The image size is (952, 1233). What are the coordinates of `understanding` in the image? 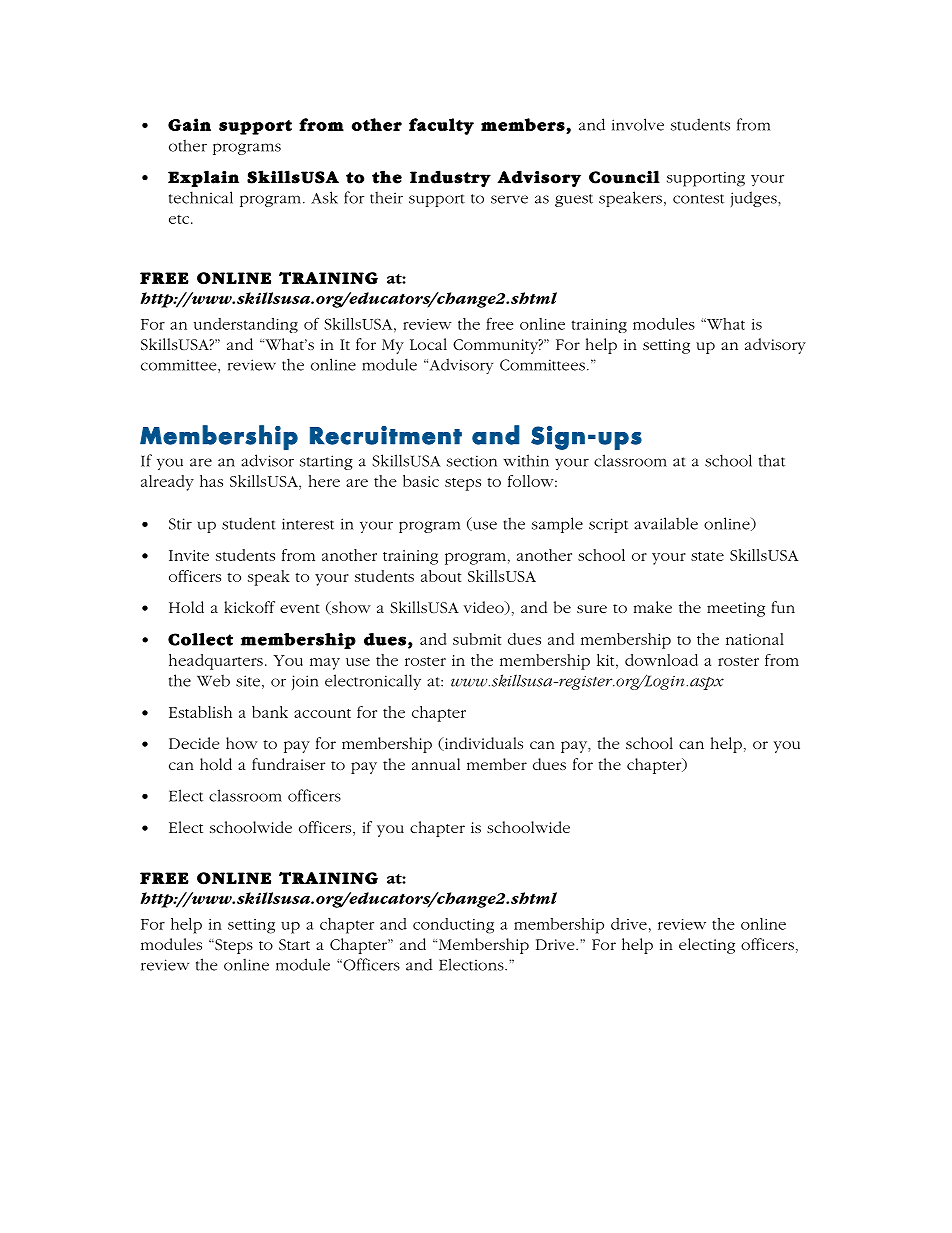 It's located at (246, 325).
